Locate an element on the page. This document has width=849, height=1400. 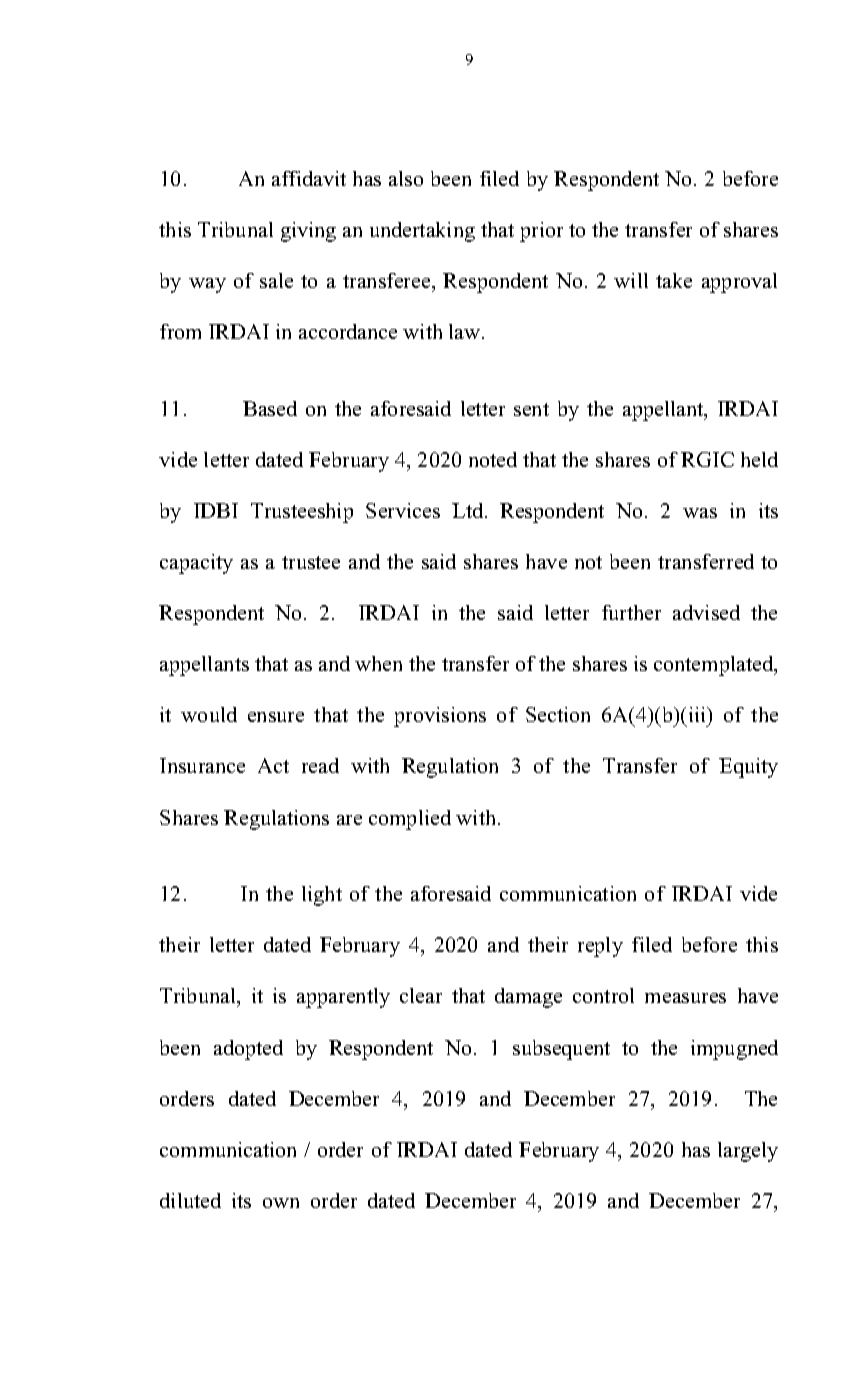
giving is located at coordinates (308, 232).
